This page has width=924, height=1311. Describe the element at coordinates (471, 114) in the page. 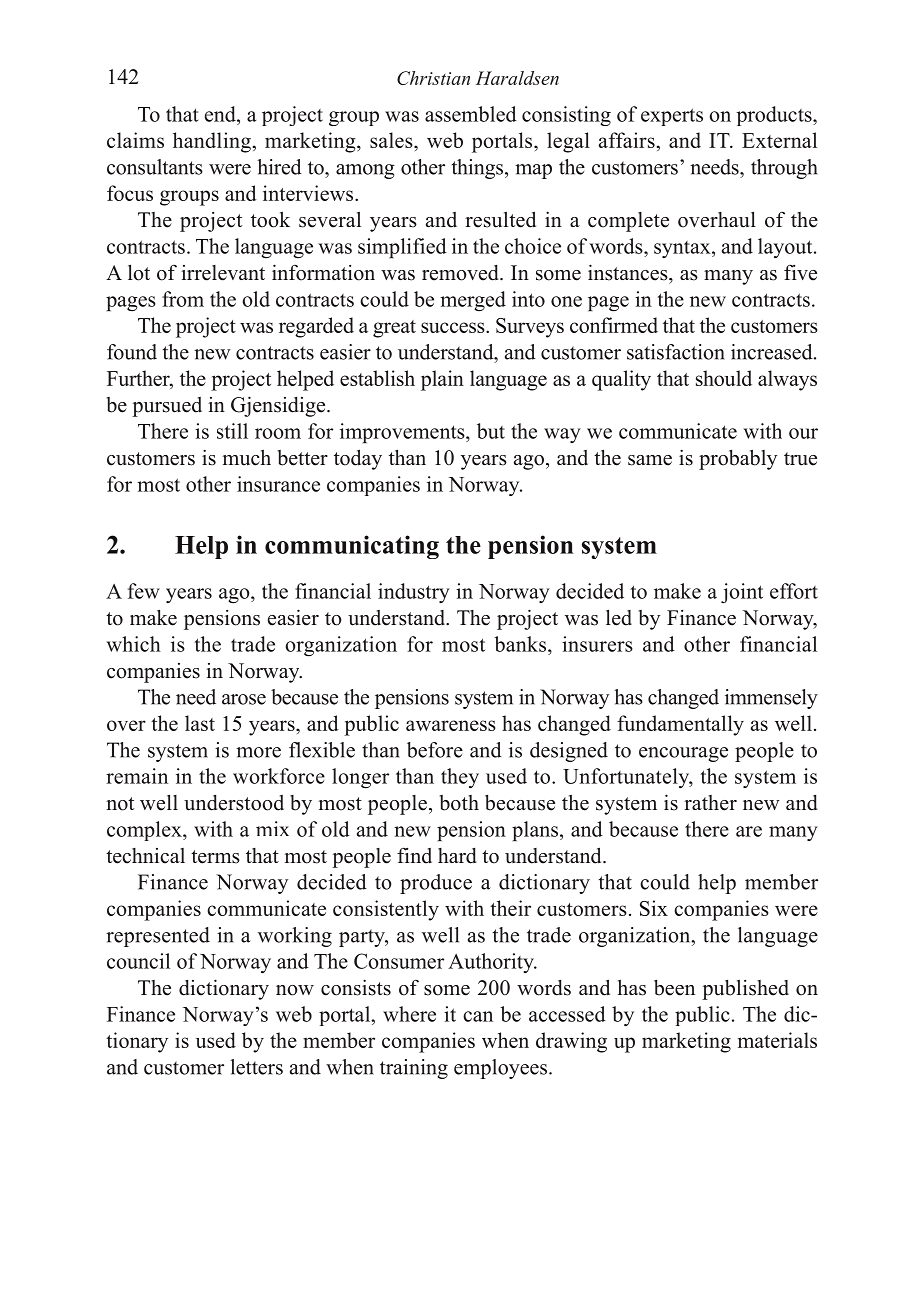

I see `assembled` at that location.
